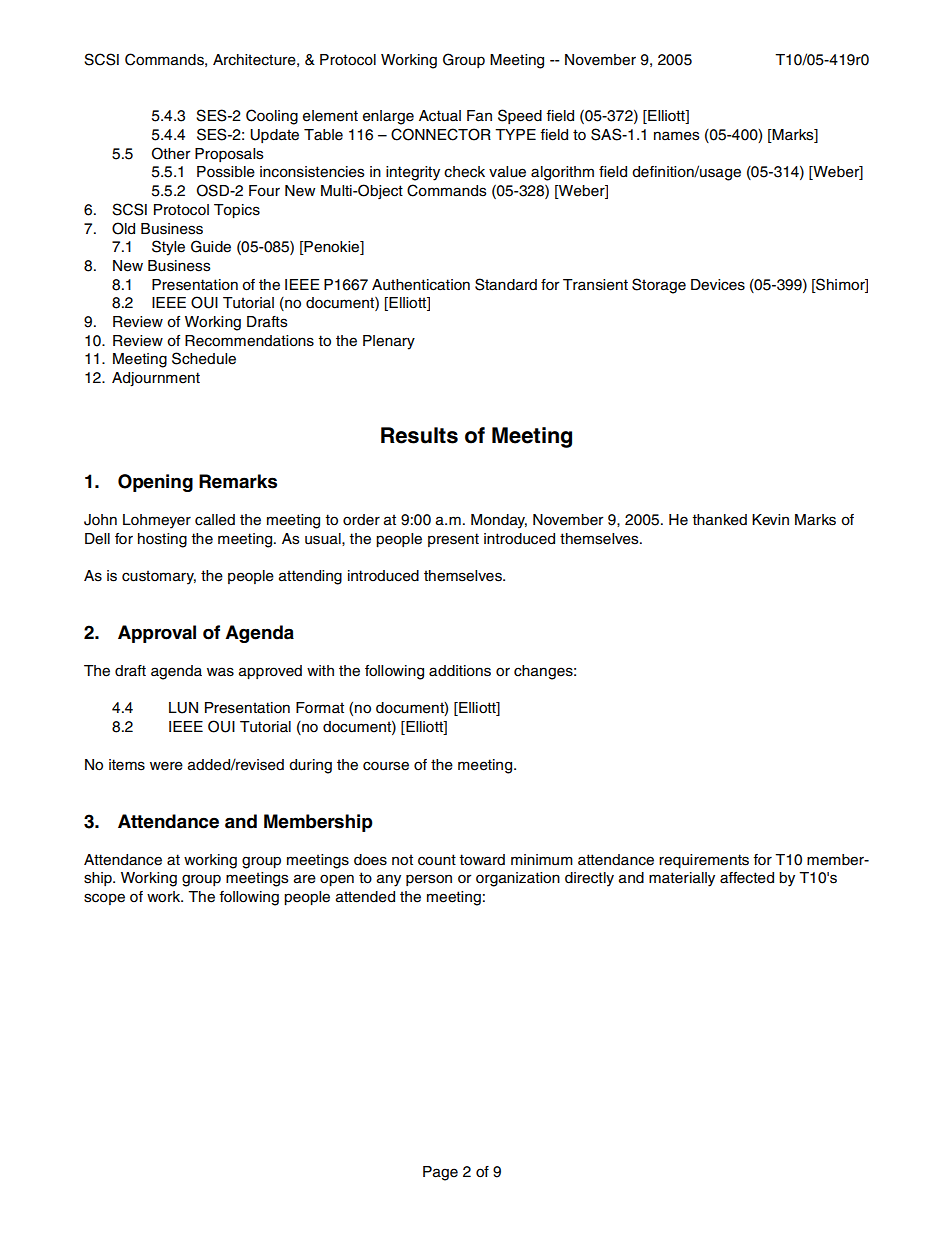 This document has width=952, height=1233. Describe the element at coordinates (719, 520) in the document. I see `thanked` at that location.
